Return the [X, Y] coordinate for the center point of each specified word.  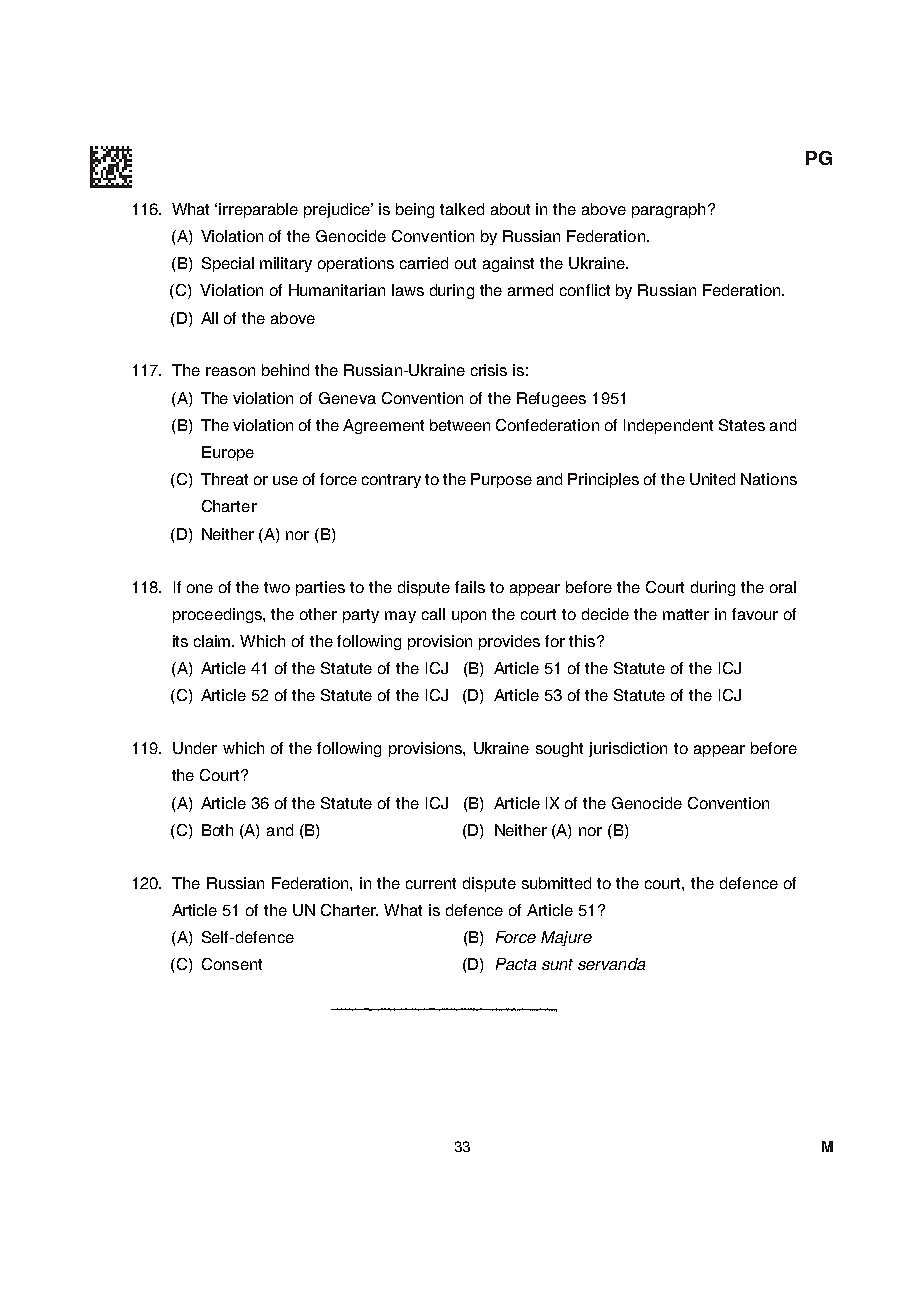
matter [686, 614]
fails [470, 587]
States [742, 425]
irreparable [258, 210]
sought [559, 749]
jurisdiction [628, 749]
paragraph [668, 210]
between [460, 425]
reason [230, 371]
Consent [232, 964]
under [195, 748]
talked [462, 209]
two [277, 587]
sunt [557, 964]
